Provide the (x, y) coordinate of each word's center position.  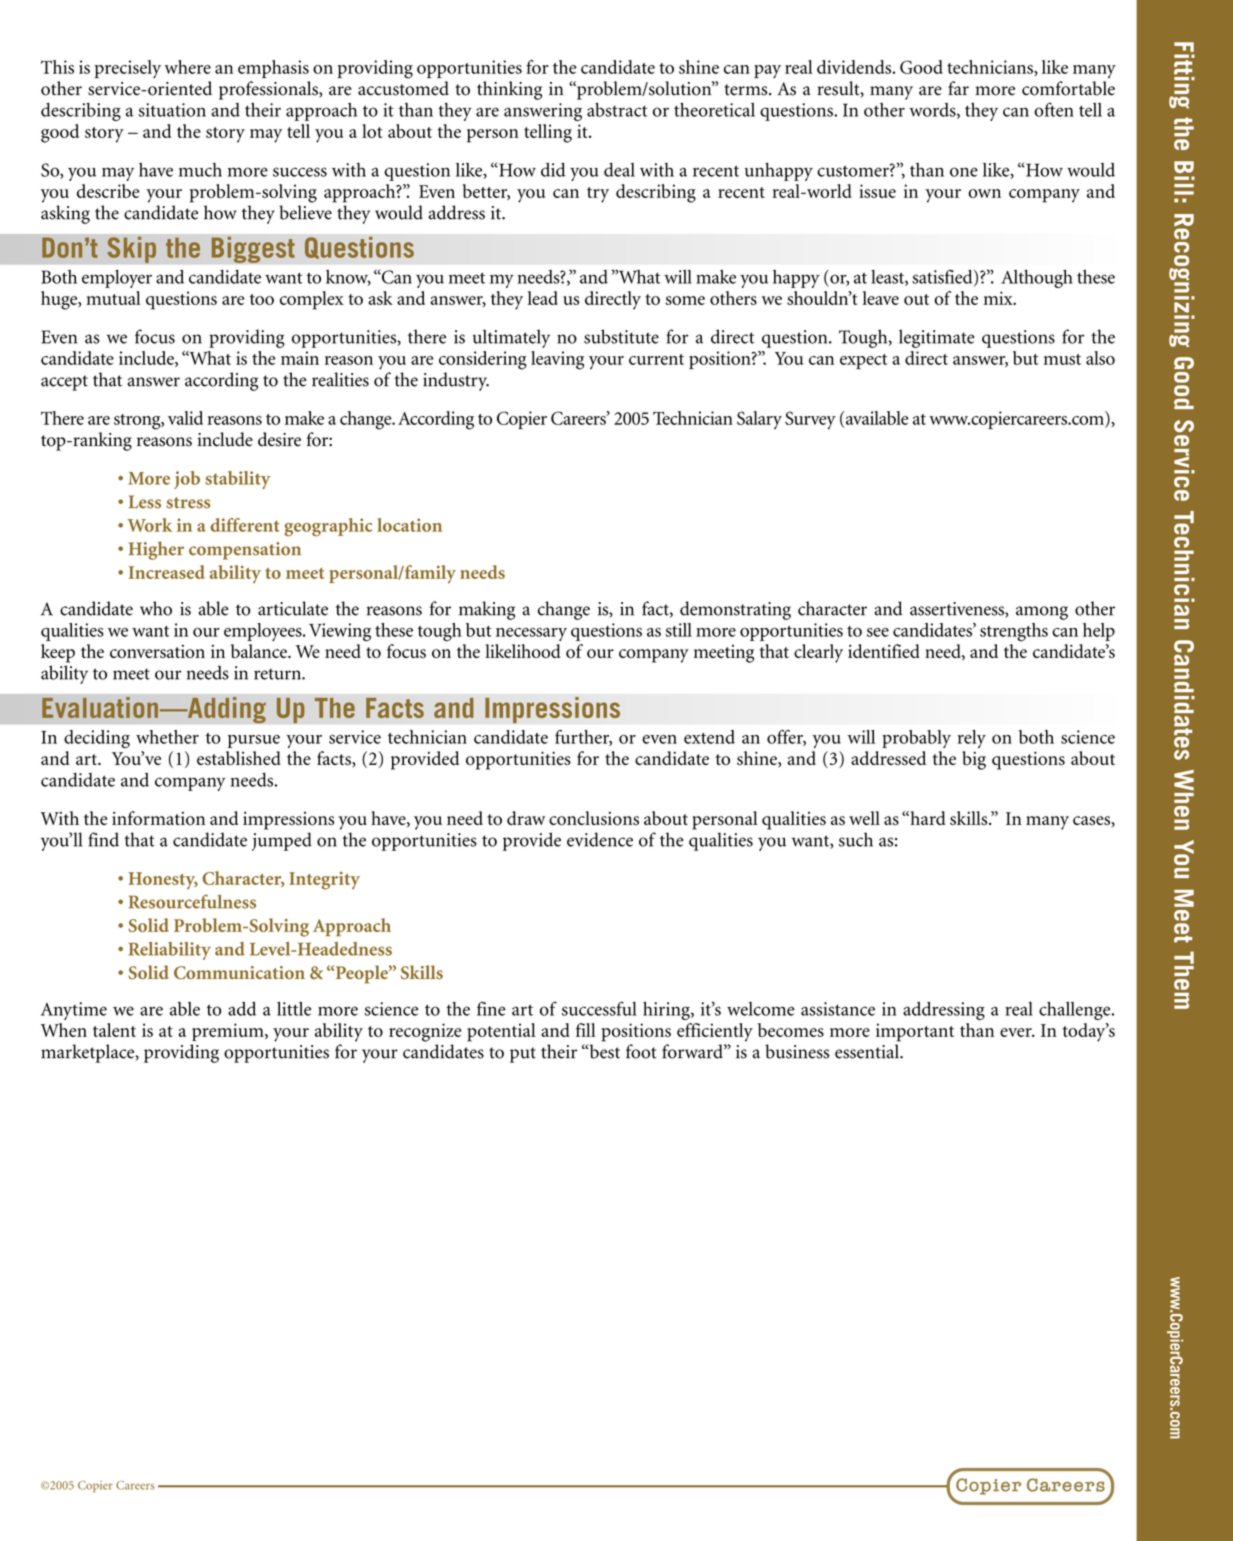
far (958, 88)
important (915, 1032)
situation (172, 110)
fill (586, 1030)
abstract (617, 110)
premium (229, 1032)
